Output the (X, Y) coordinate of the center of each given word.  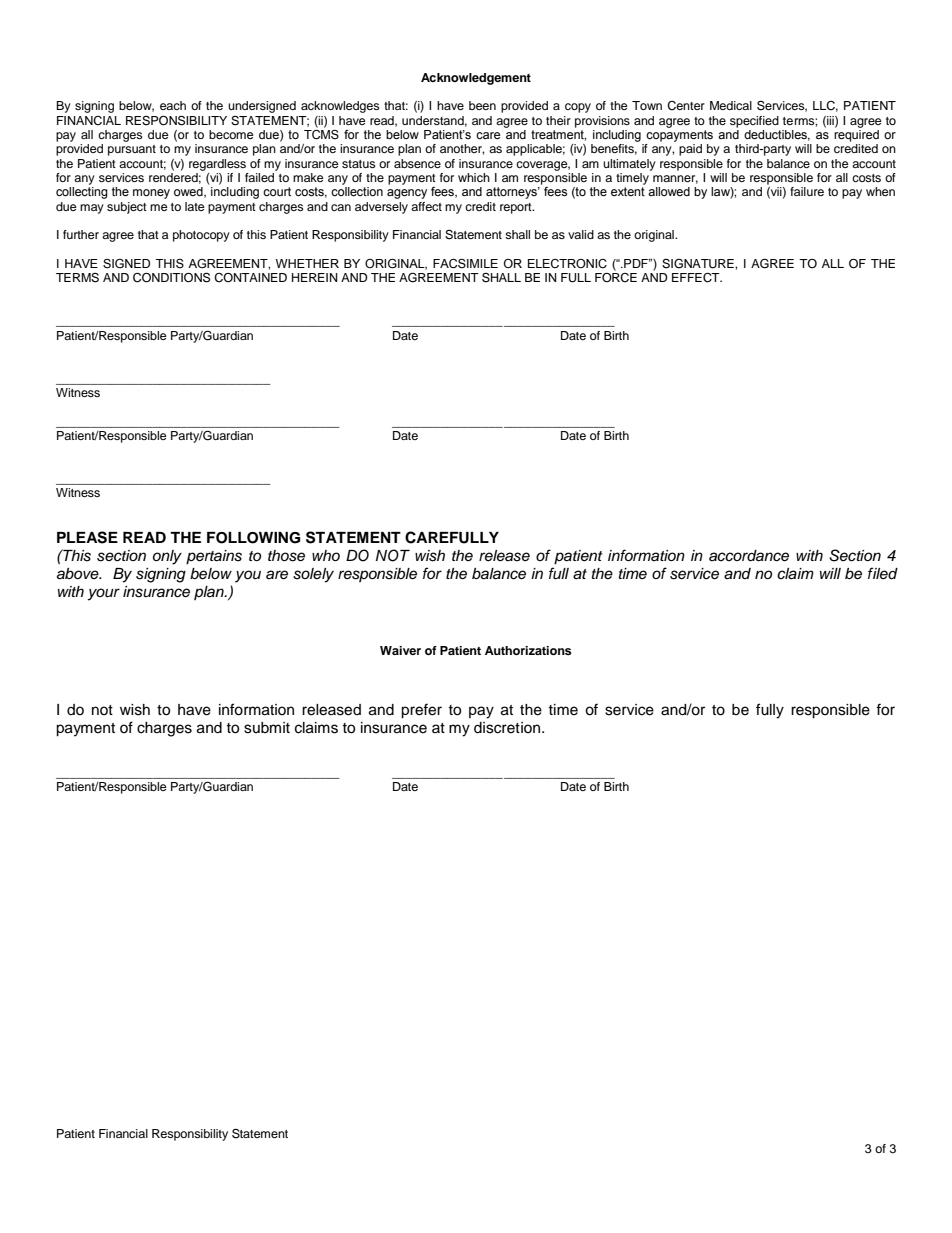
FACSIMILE (465, 264)
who (326, 555)
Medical (731, 105)
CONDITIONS (171, 277)
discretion (508, 728)
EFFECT (697, 278)
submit (267, 728)
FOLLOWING (253, 538)
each (173, 105)
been (482, 105)
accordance (749, 556)
